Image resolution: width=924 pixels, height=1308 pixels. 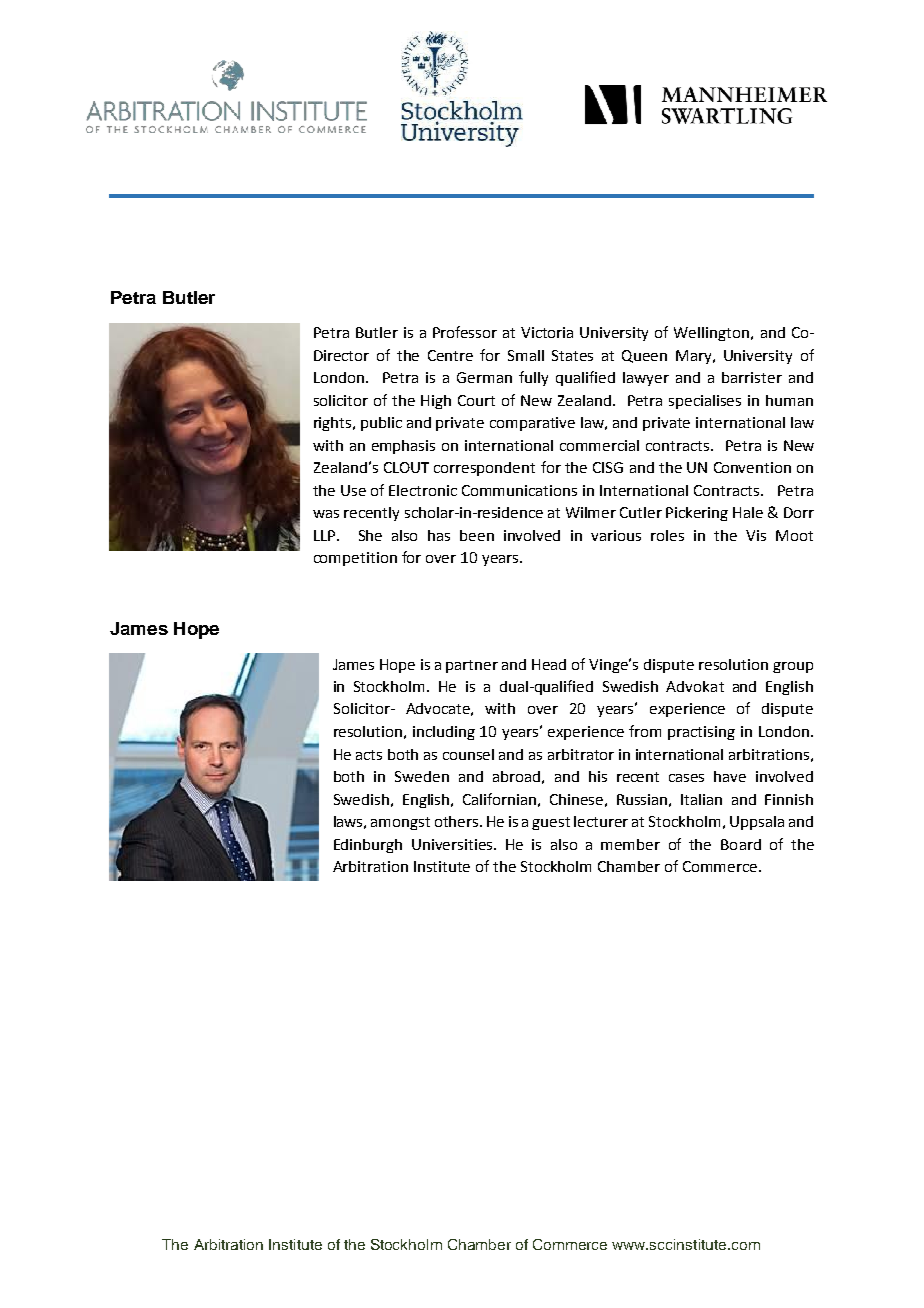 I want to click on practising, so click(x=701, y=733).
